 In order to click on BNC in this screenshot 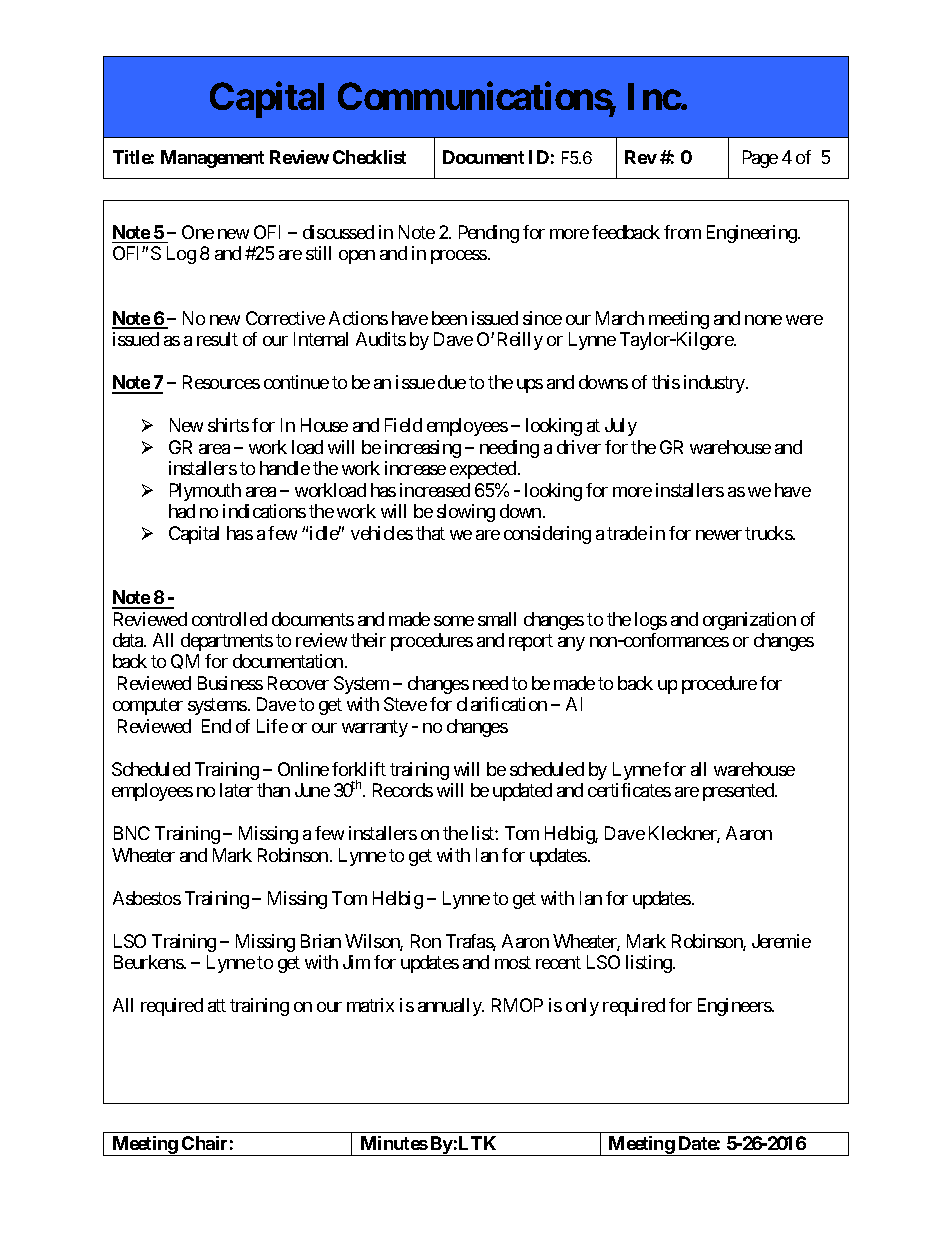, I will do `click(132, 833)`.
